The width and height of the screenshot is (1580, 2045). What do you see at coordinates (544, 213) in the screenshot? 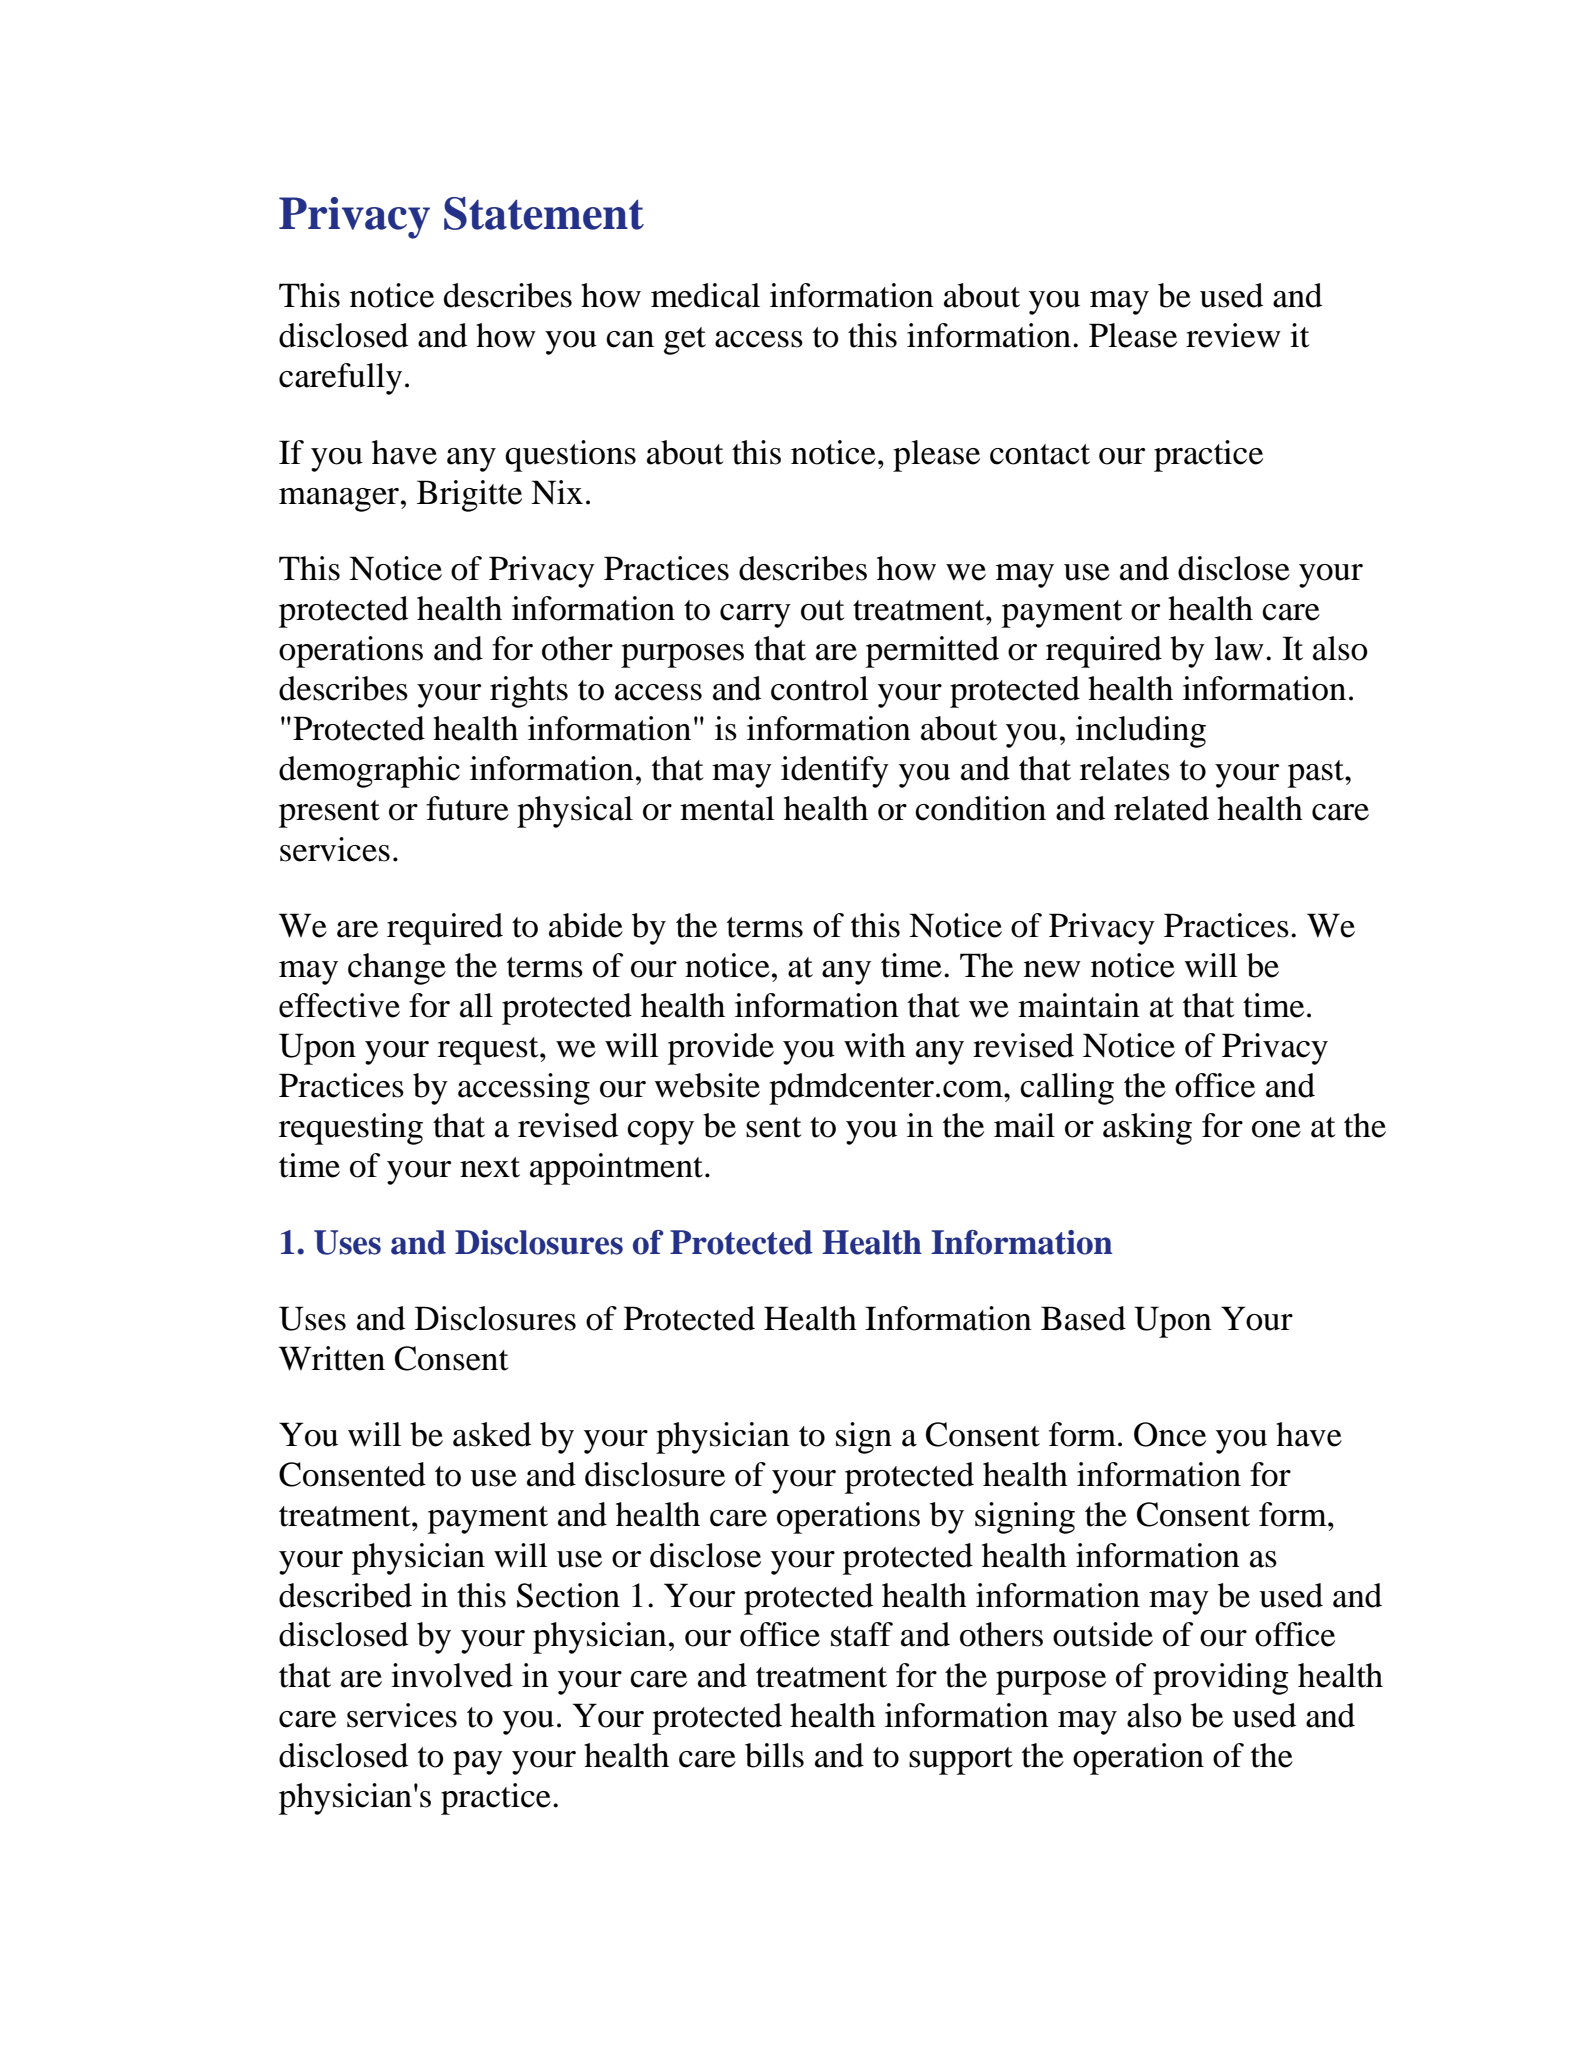
I see `Statement` at bounding box center [544, 213].
